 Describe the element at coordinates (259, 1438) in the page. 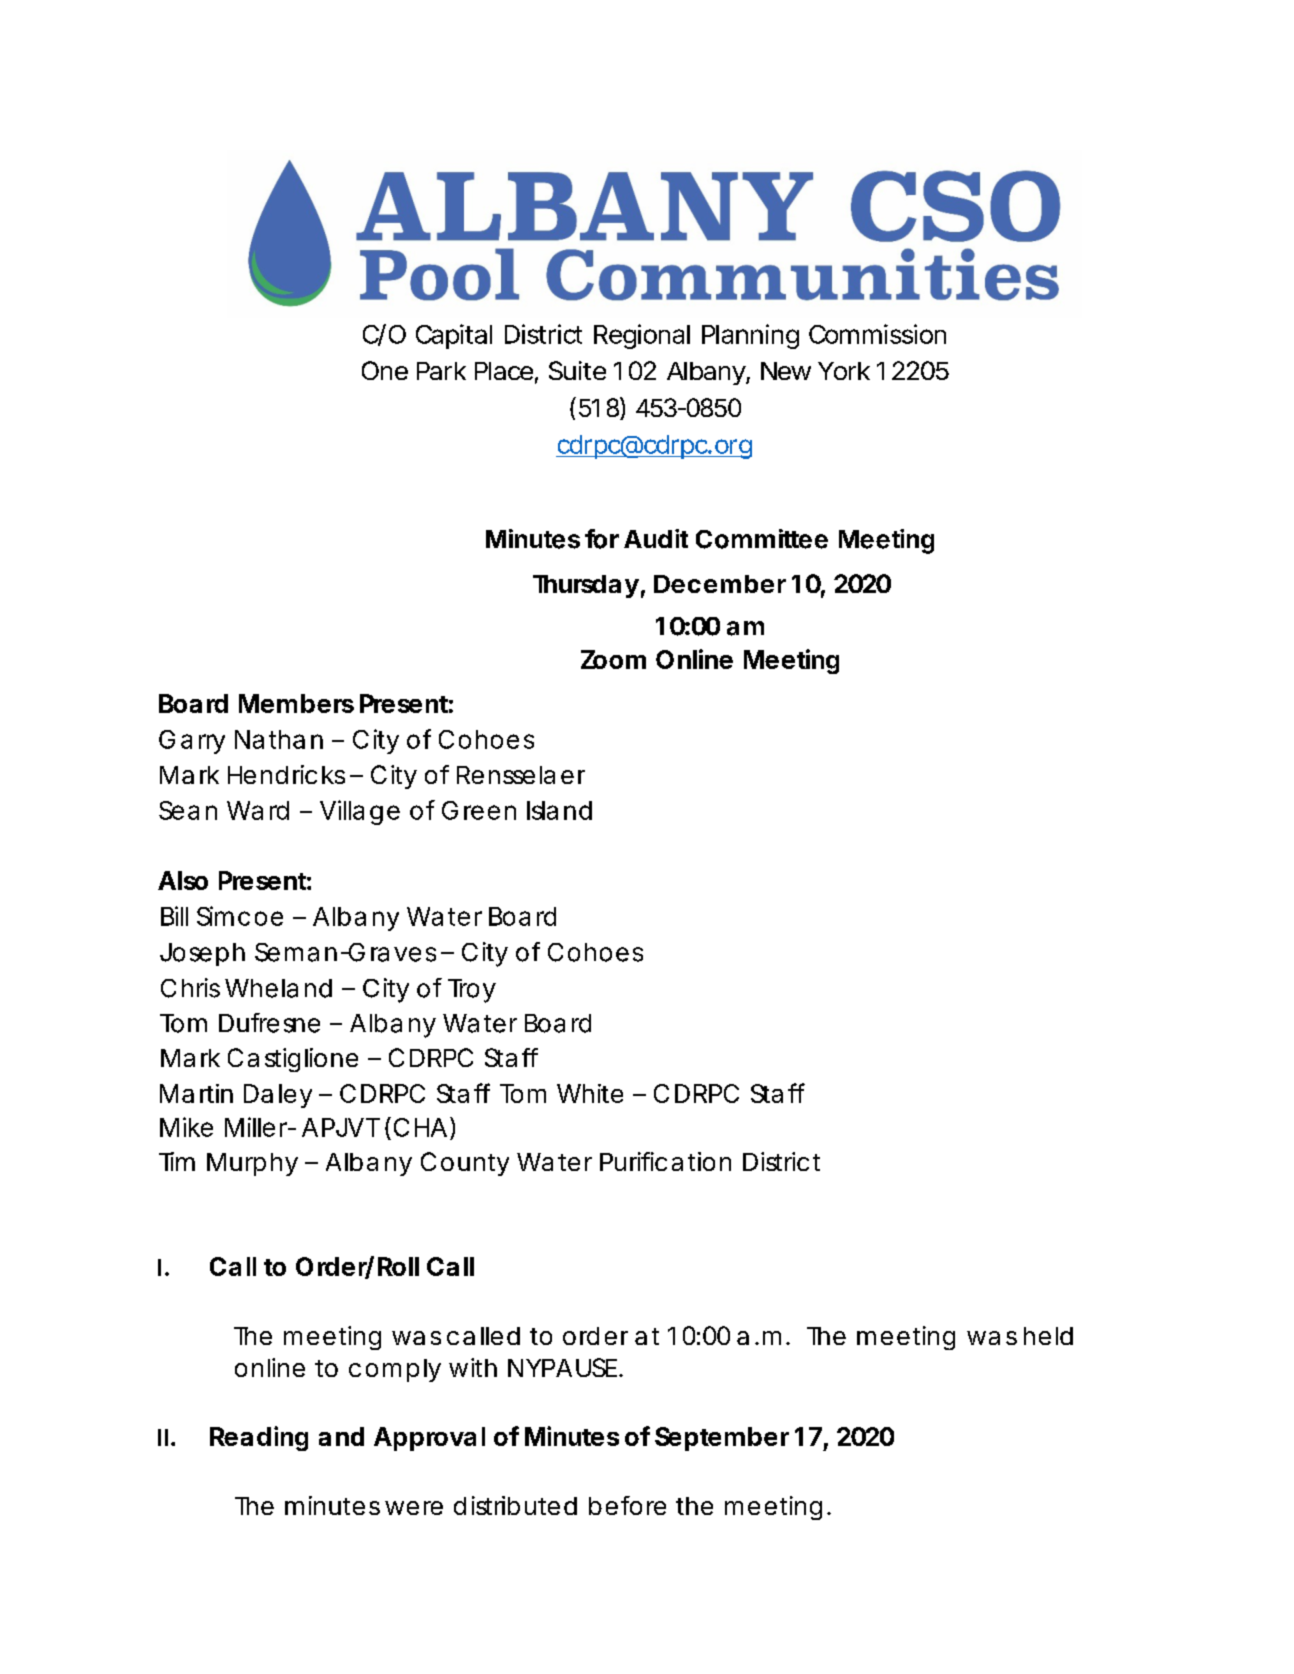

I see `Reading` at that location.
